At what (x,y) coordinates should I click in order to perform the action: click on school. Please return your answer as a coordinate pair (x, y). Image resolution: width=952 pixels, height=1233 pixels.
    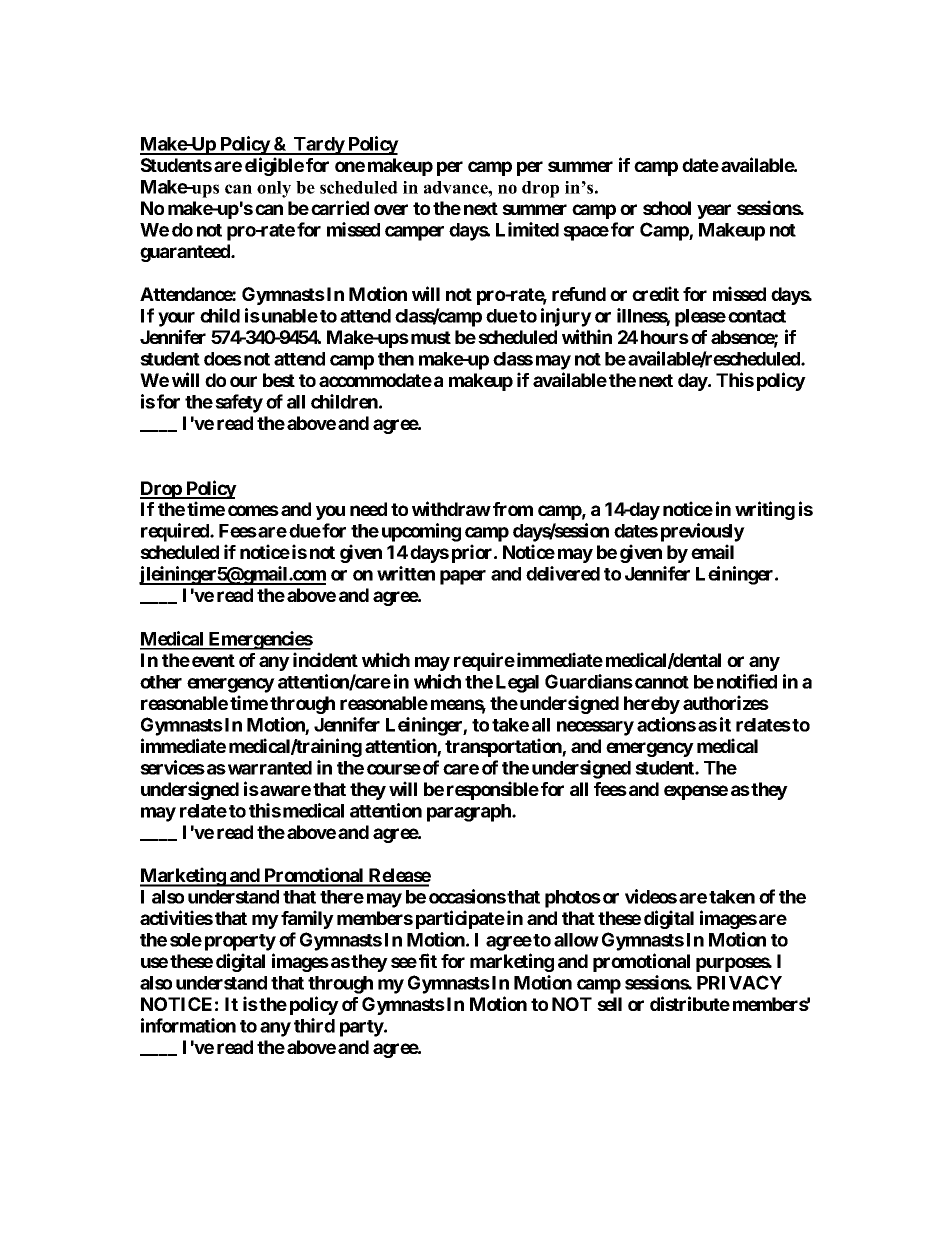
    Looking at the image, I should click on (667, 208).
